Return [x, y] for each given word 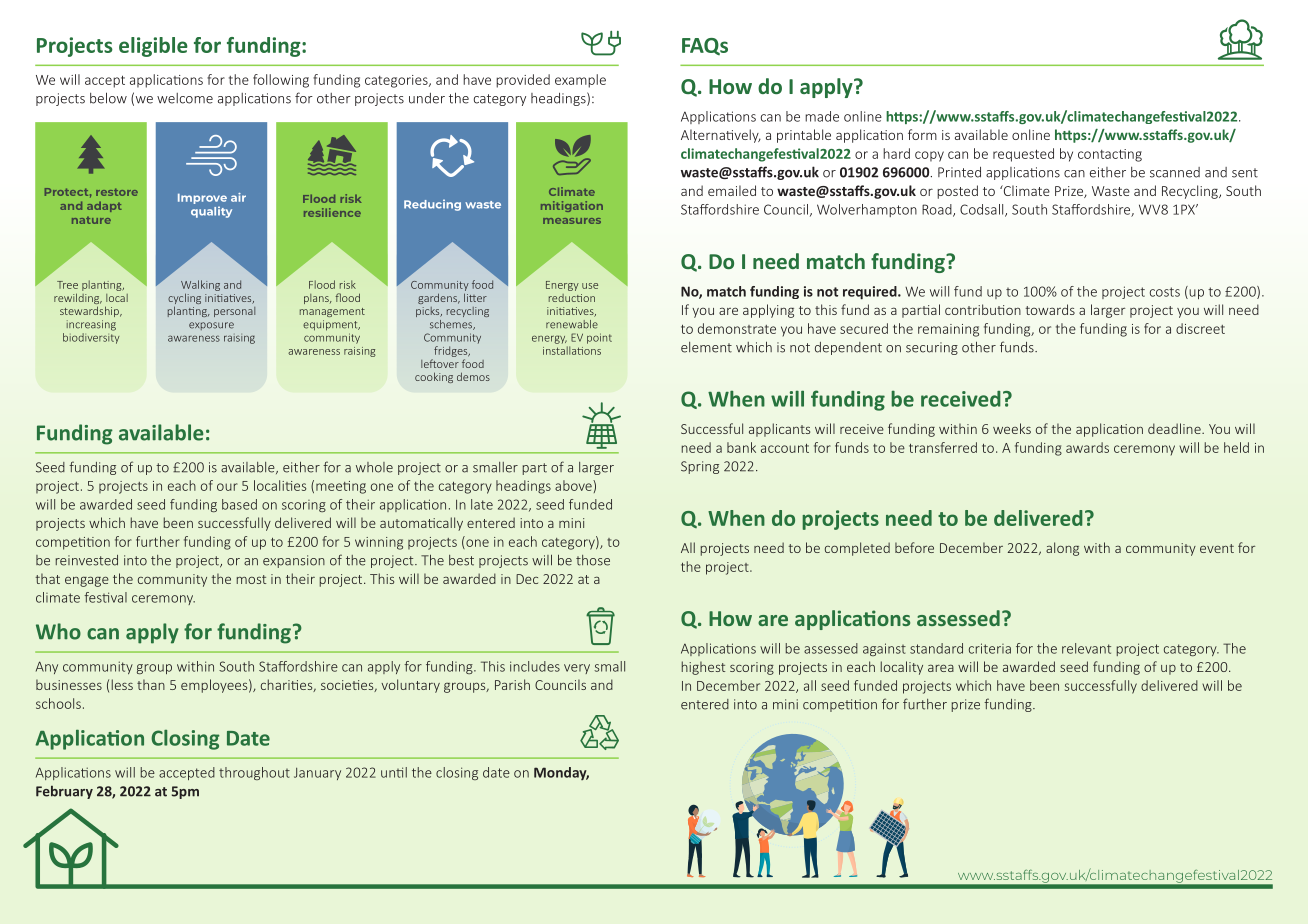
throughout [254, 773]
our [227, 487]
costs [1165, 292]
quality [211, 212]
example [580, 81]
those [593, 560]
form [922, 134]
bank [741, 447]
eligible [153, 47]
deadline [1175, 428]
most [251, 579]
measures [572, 221]
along [1062, 549]
